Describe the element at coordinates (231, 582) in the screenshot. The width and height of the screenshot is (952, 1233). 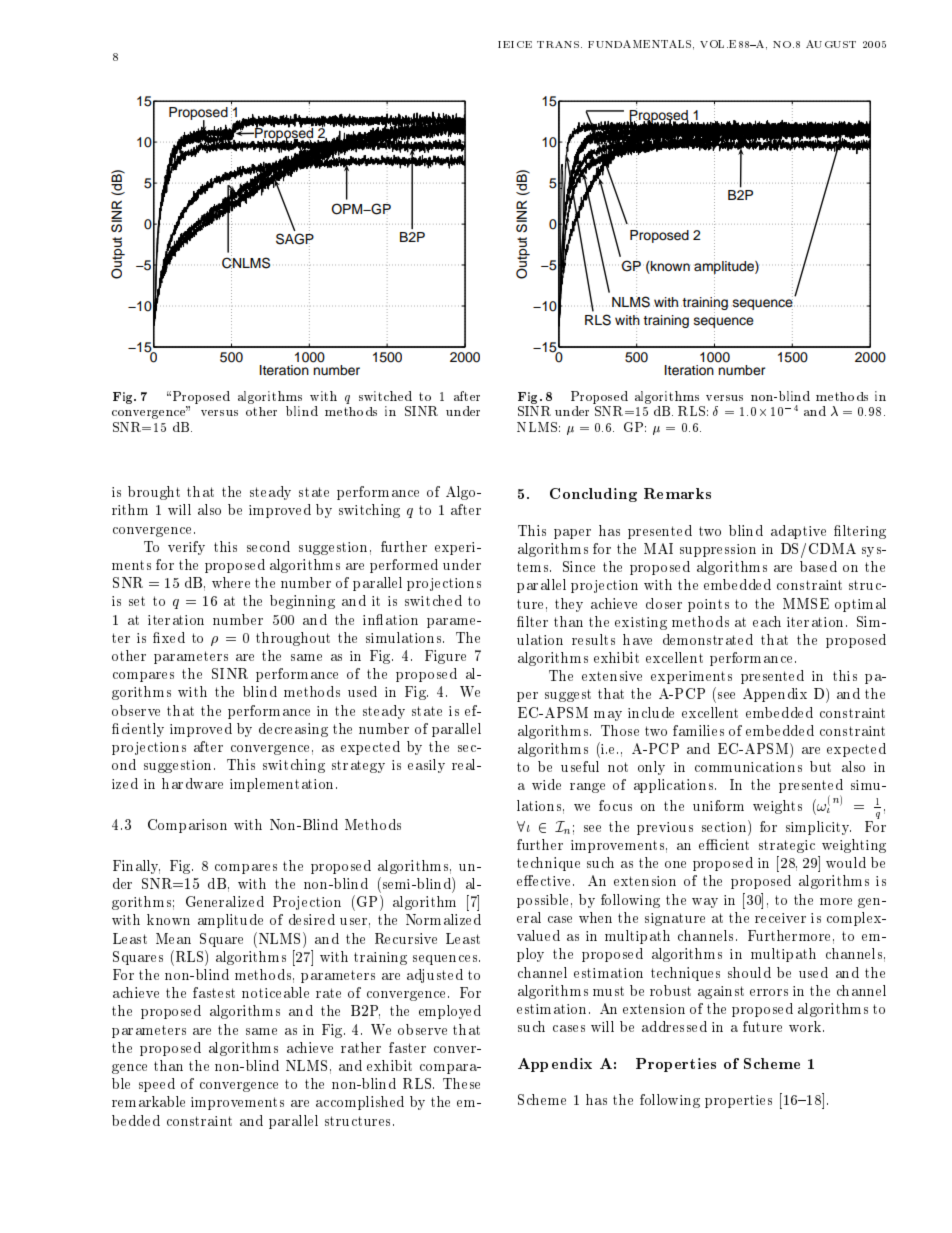
I see `where` at that location.
